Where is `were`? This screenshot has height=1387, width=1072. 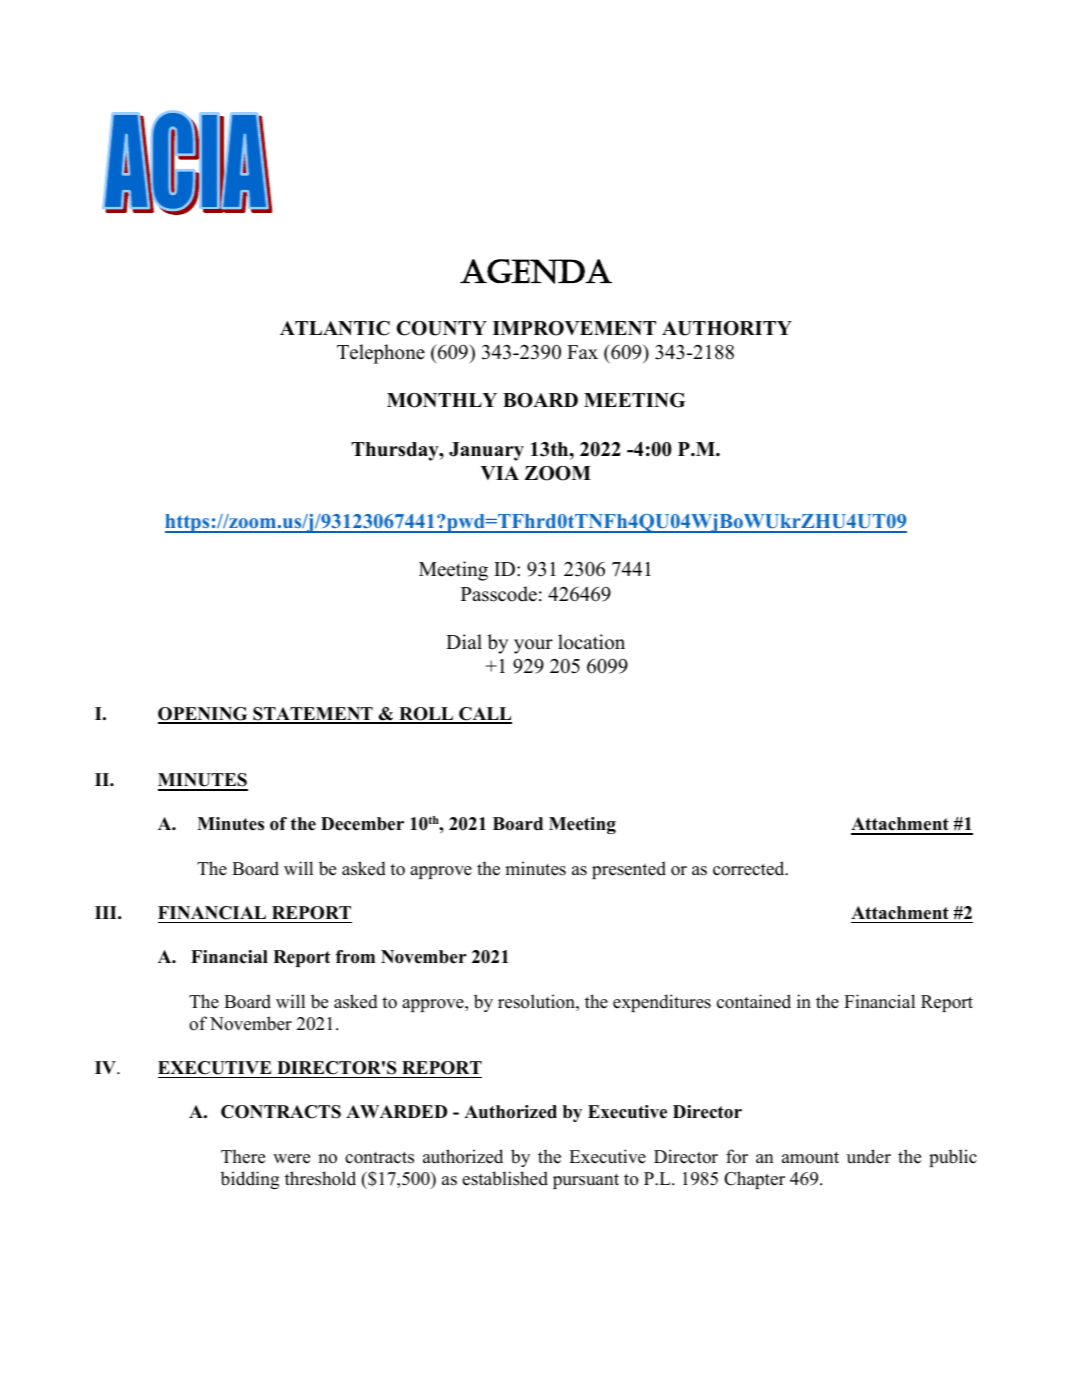
were is located at coordinates (291, 1159).
